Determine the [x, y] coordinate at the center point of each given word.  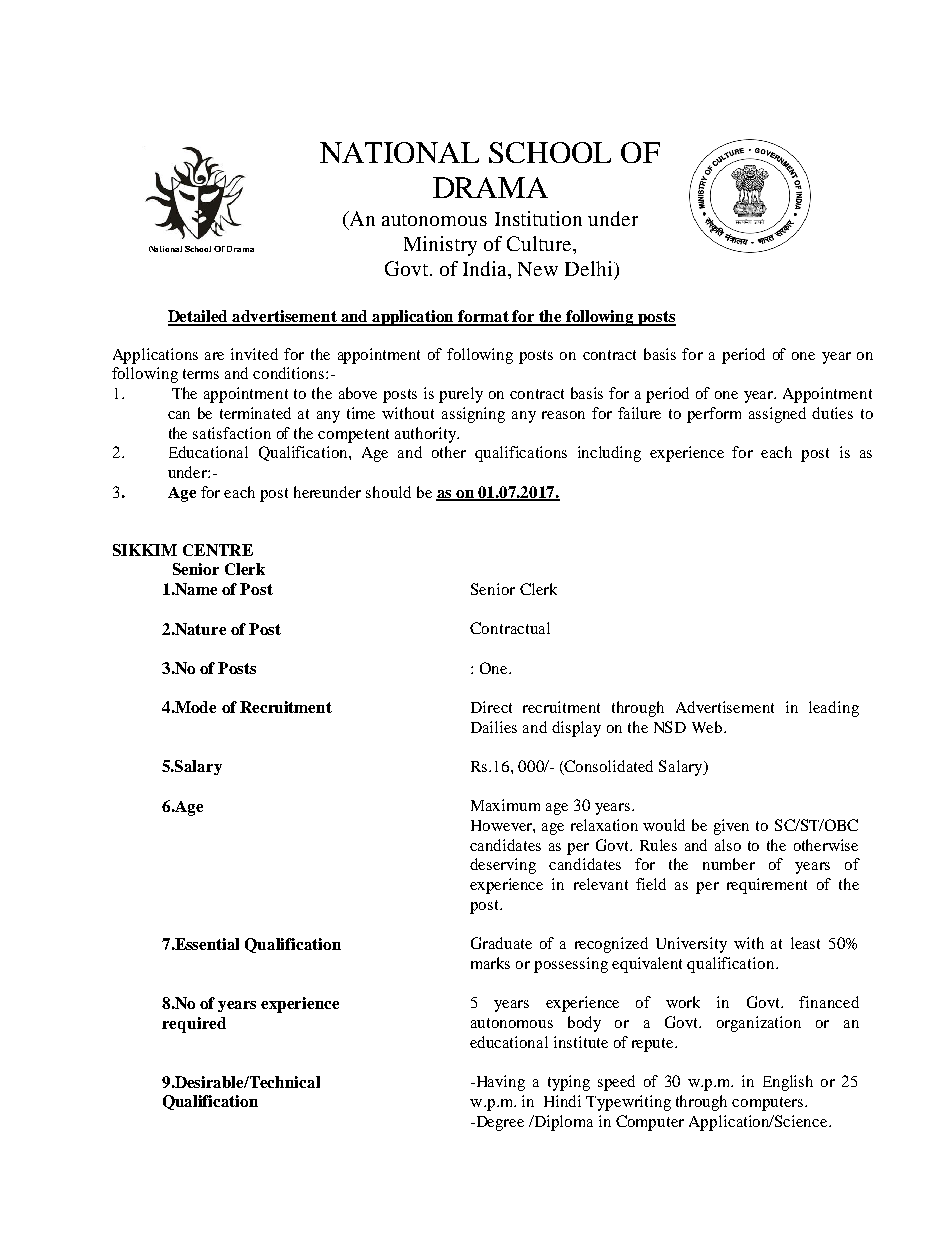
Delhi [590, 268]
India [486, 268]
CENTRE [218, 550]
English [788, 1083]
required [194, 1025]
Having [499, 1083]
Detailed [199, 317]
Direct [491, 707]
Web [708, 727]
